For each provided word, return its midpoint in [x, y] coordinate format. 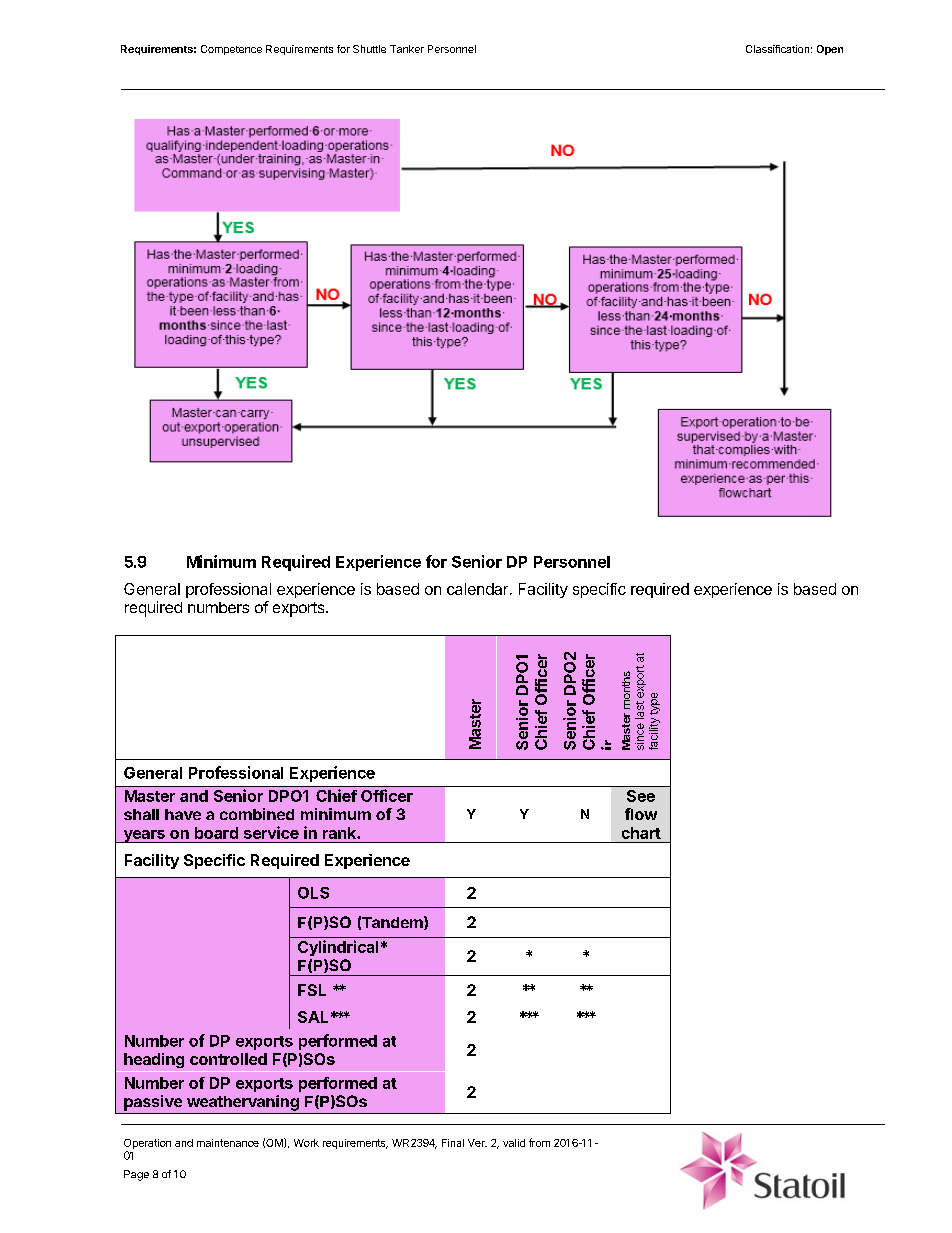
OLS [313, 893]
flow [641, 814]
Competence [231, 50]
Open [830, 50]
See [641, 796]
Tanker [407, 49]
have [183, 814]
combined [257, 814]
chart [641, 833]
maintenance [228, 1143]
